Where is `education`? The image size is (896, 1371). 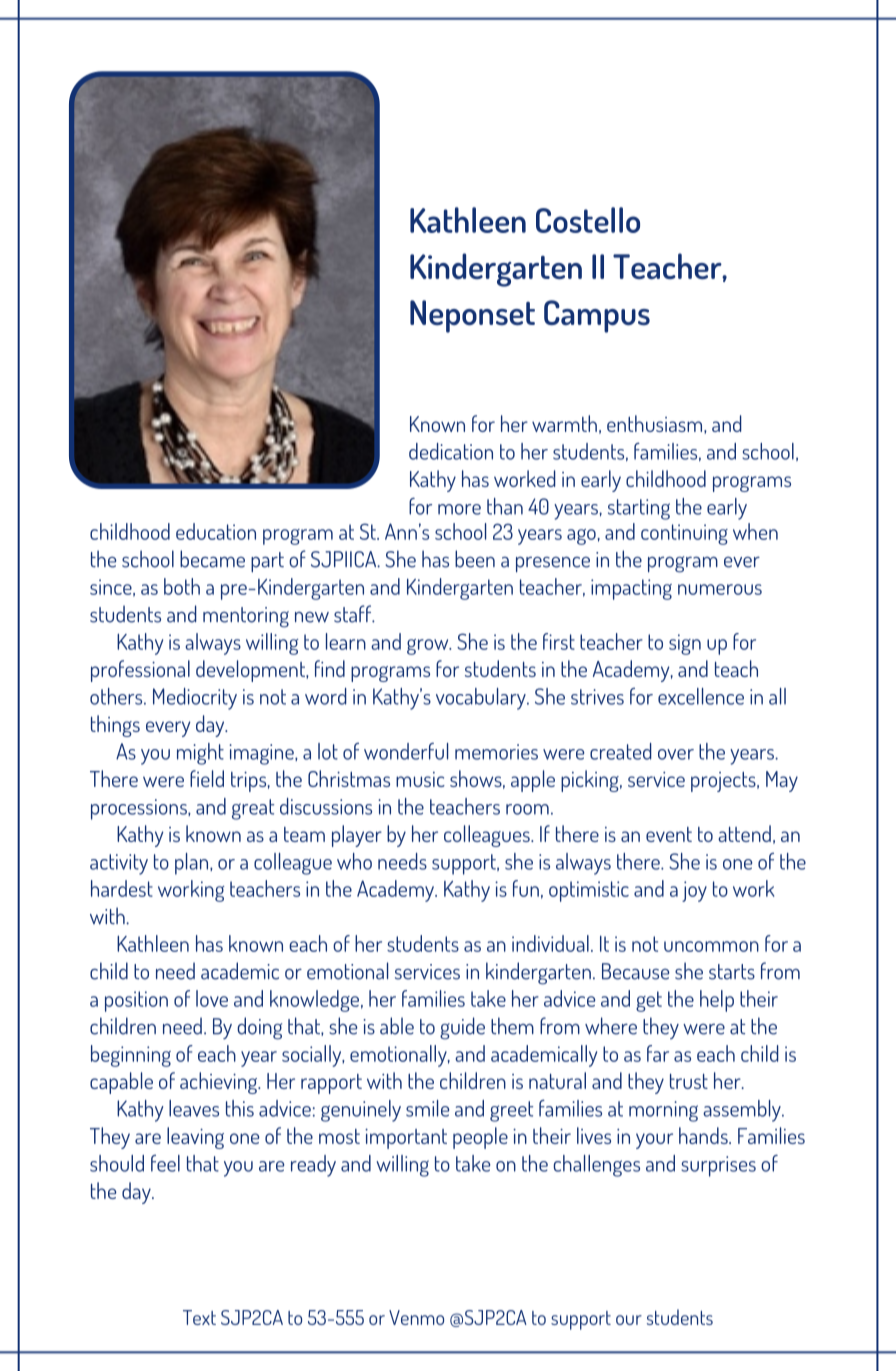
education is located at coordinates (216, 531).
